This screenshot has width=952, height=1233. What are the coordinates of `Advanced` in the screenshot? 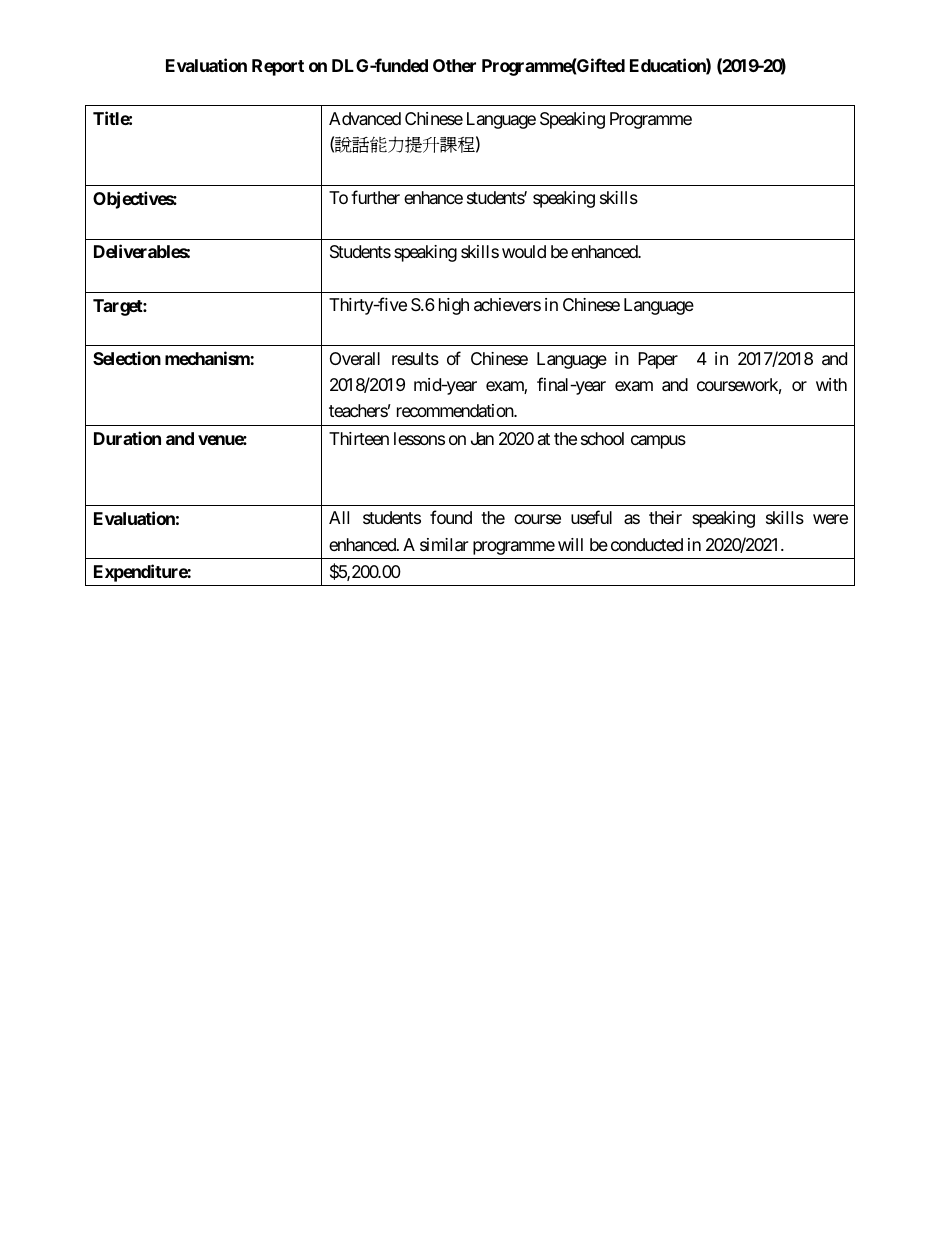 It's located at (365, 118).
